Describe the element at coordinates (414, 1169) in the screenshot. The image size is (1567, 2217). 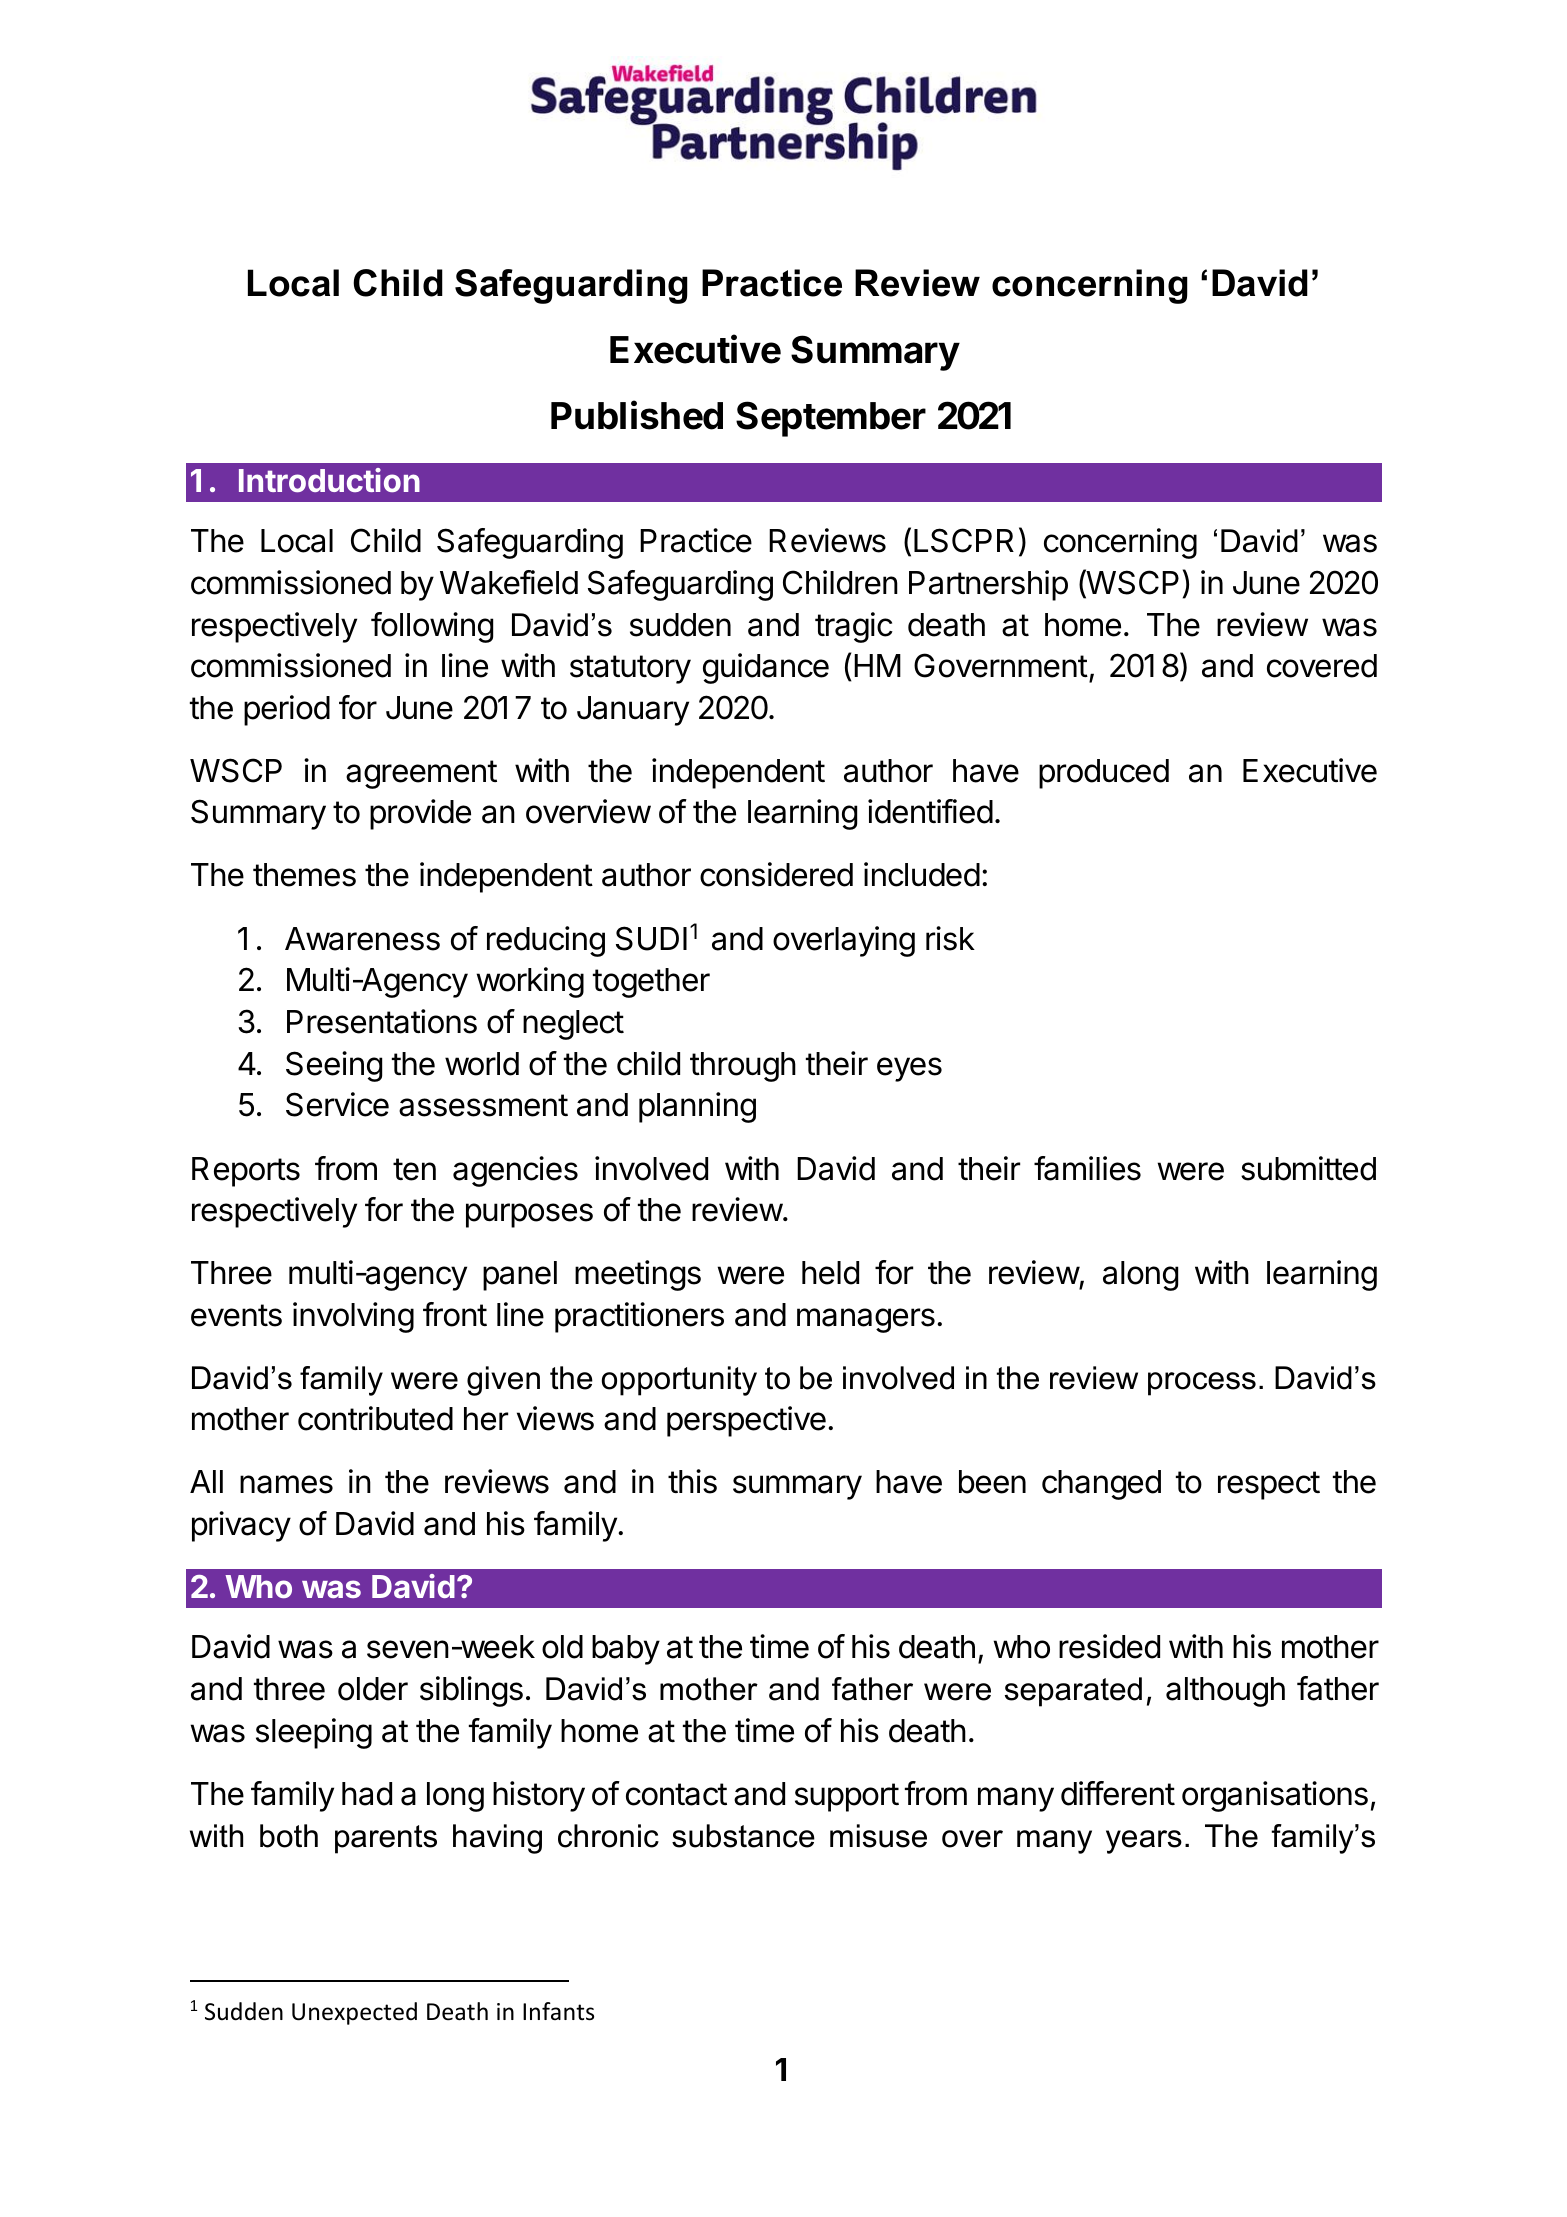
I see `ten` at that location.
